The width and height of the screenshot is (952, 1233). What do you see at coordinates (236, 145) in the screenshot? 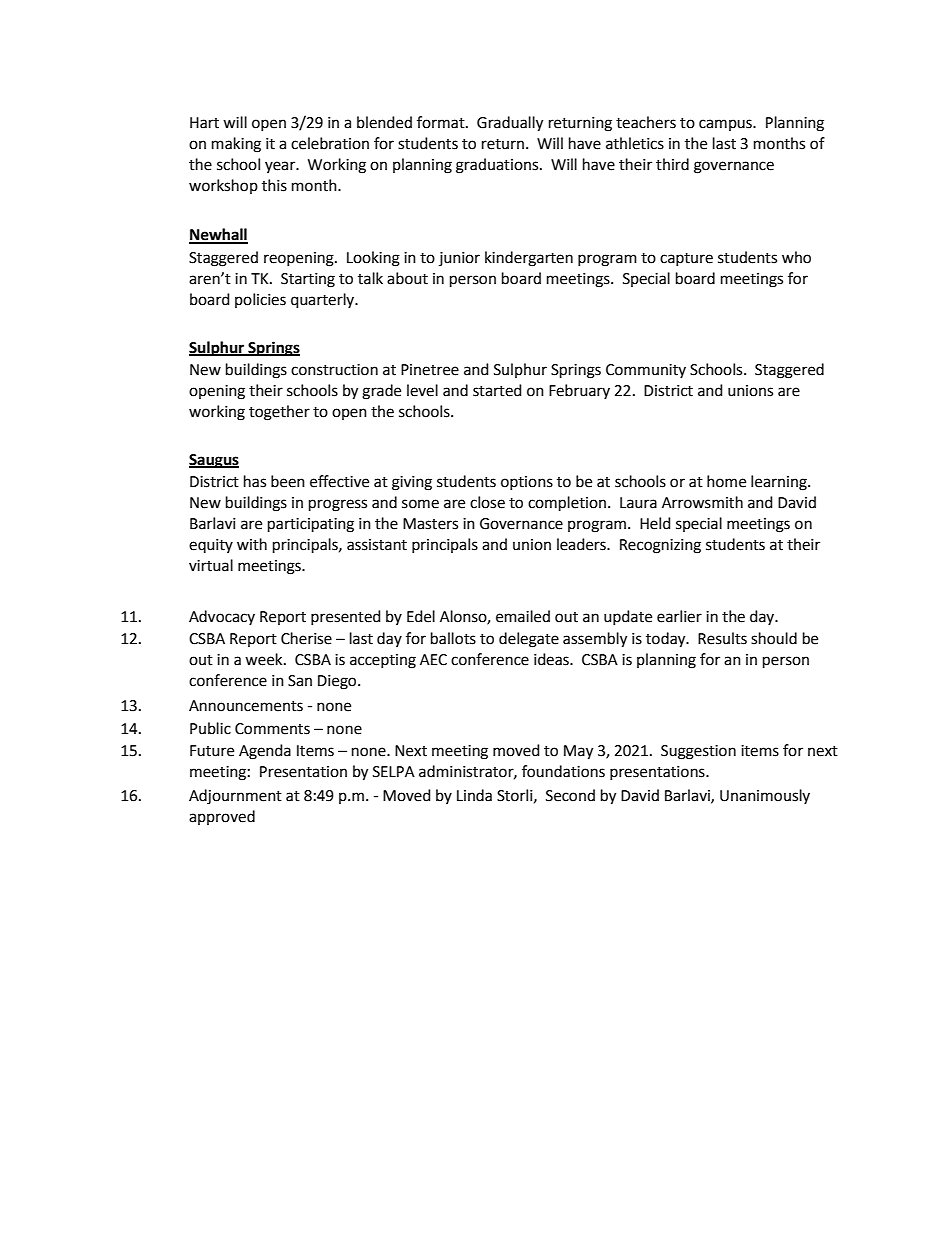
I see `making` at bounding box center [236, 145].
